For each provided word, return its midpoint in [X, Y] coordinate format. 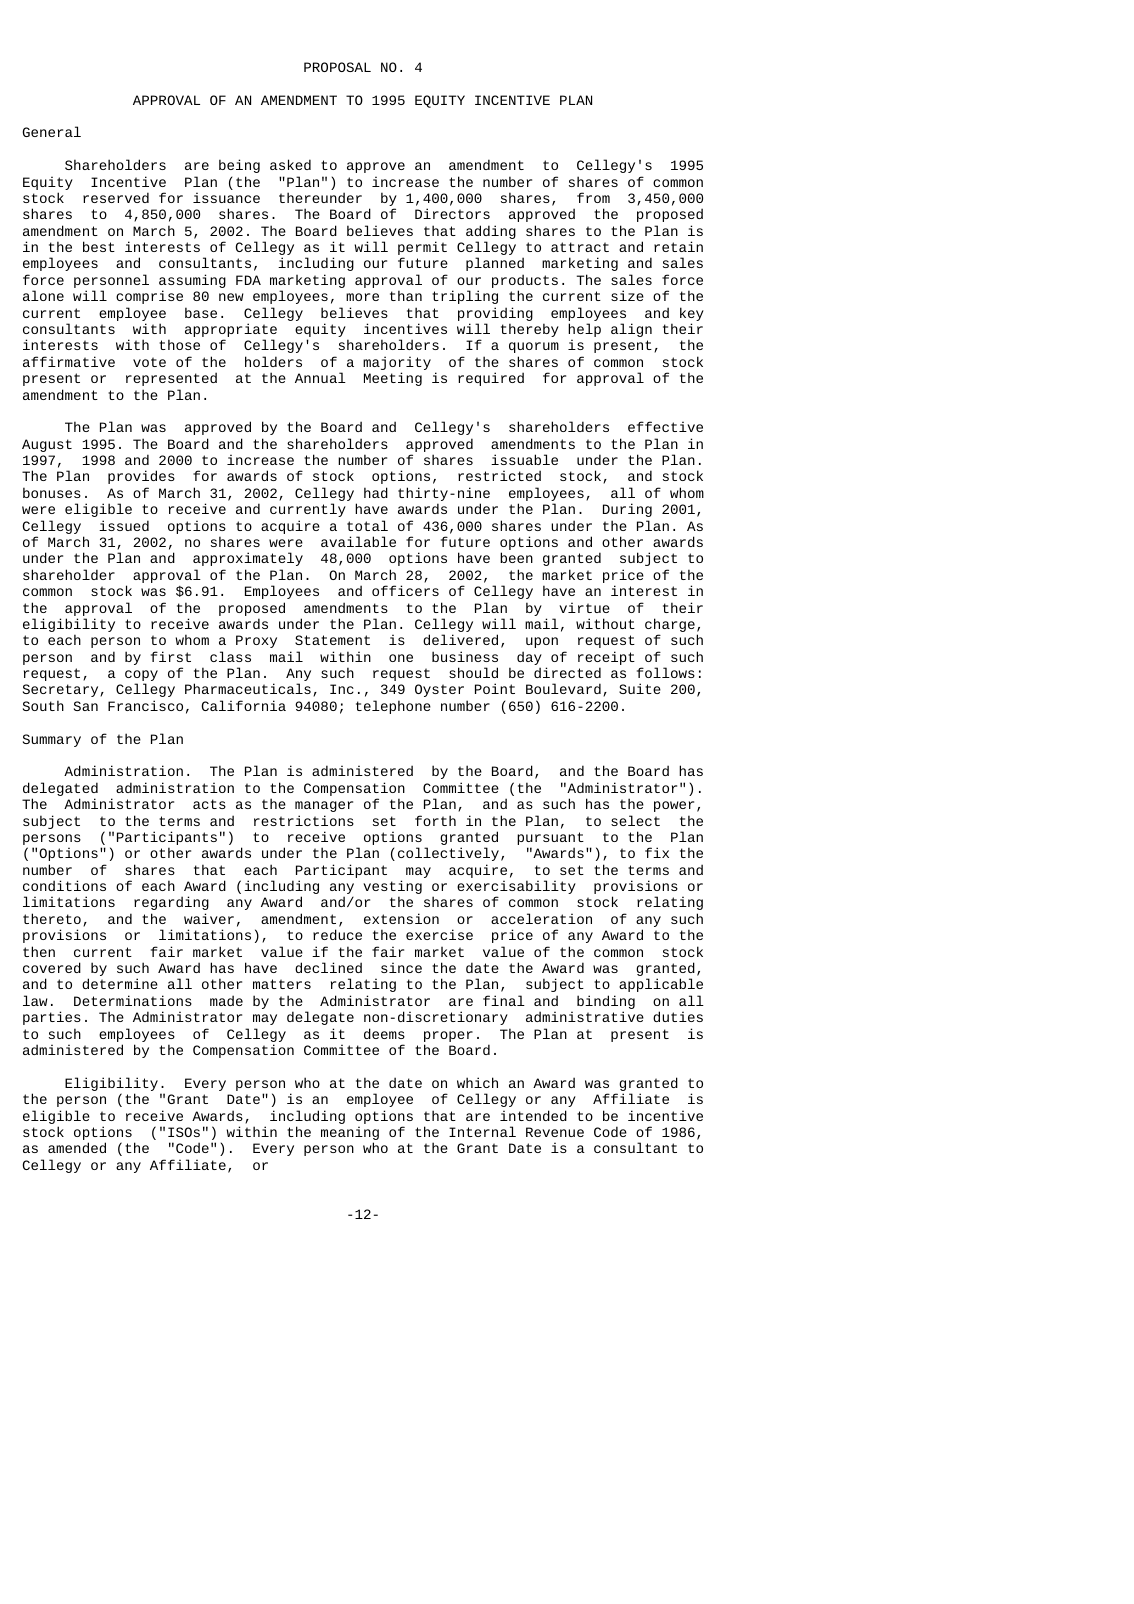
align [631, 330]
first [171, 656]
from [593, 197]
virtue [584, 607]
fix [657, 852]
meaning [350, 1134]
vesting [392, 888]
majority [397, 364]
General [52, 131]
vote [149, 362]
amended [77, 1147]
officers [405, 590]
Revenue [555, 1132]
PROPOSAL [337, 67]
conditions [64, 885]
